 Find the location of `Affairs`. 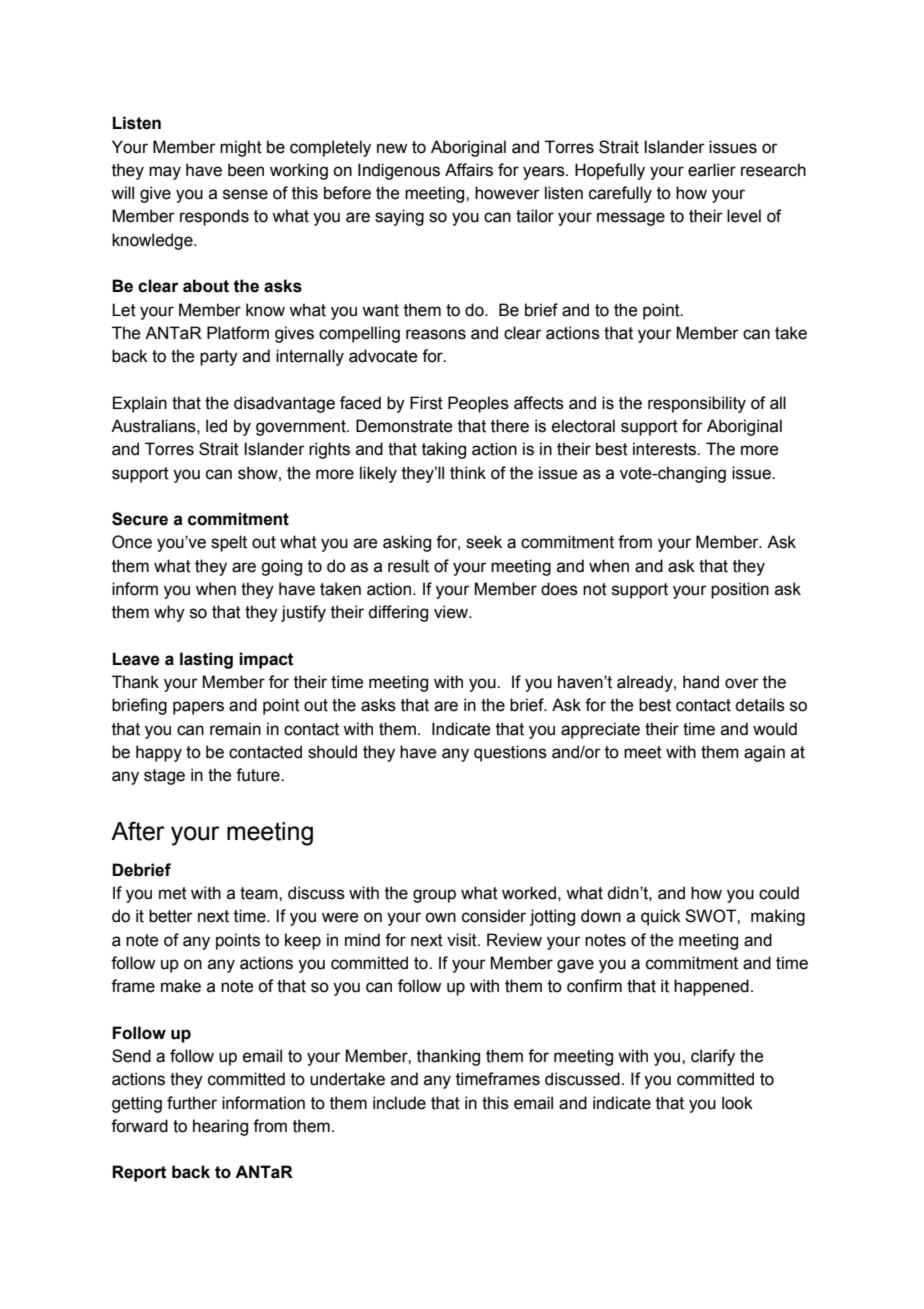

Affairs is located at coordinates (469, 170).
